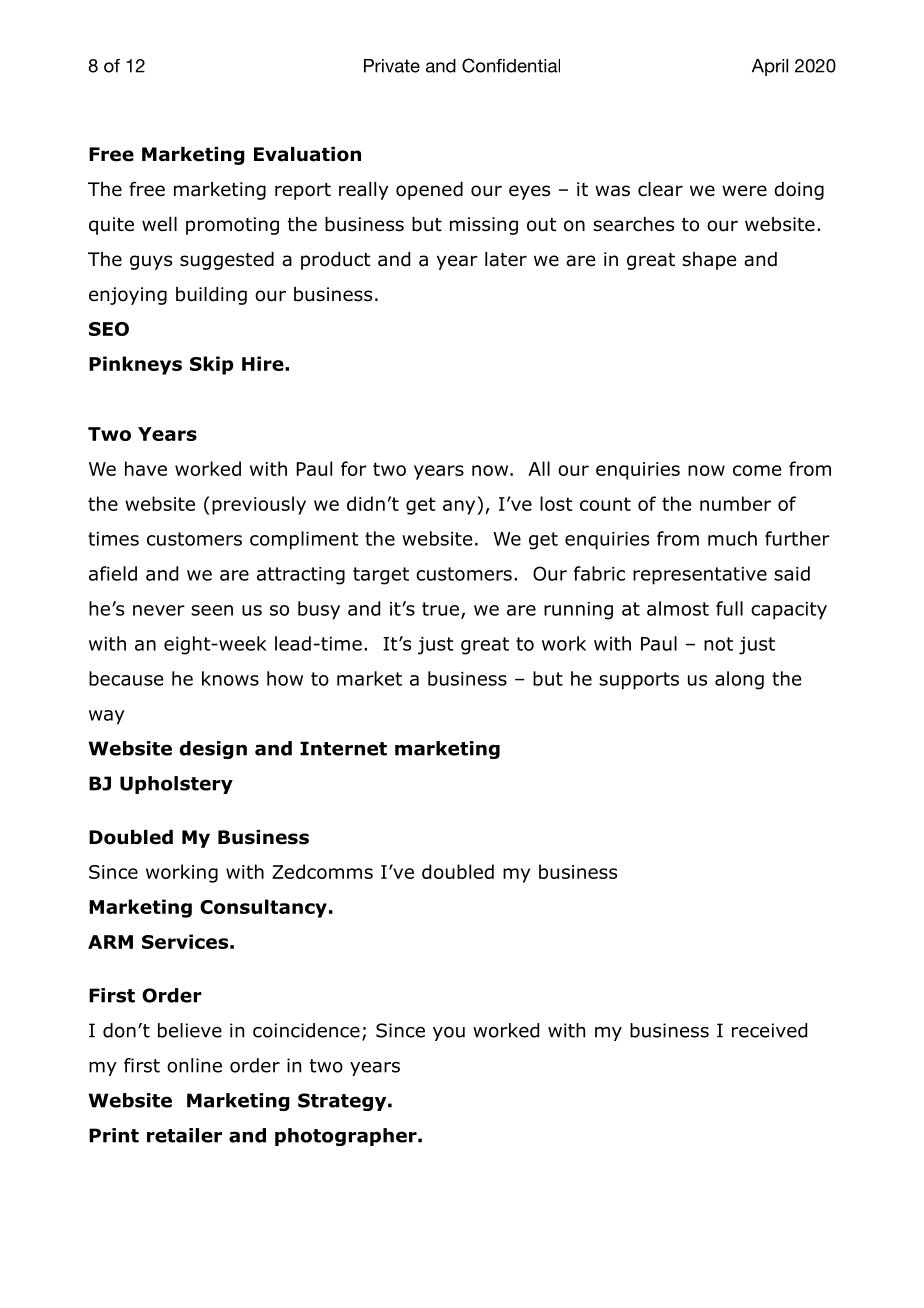 Image resolution: width=924 pixels, height=1308 pixels. What do you see at coordinates (343, 748) in the screenshot?
I see `Internet` at bounding box center [343, 748].
